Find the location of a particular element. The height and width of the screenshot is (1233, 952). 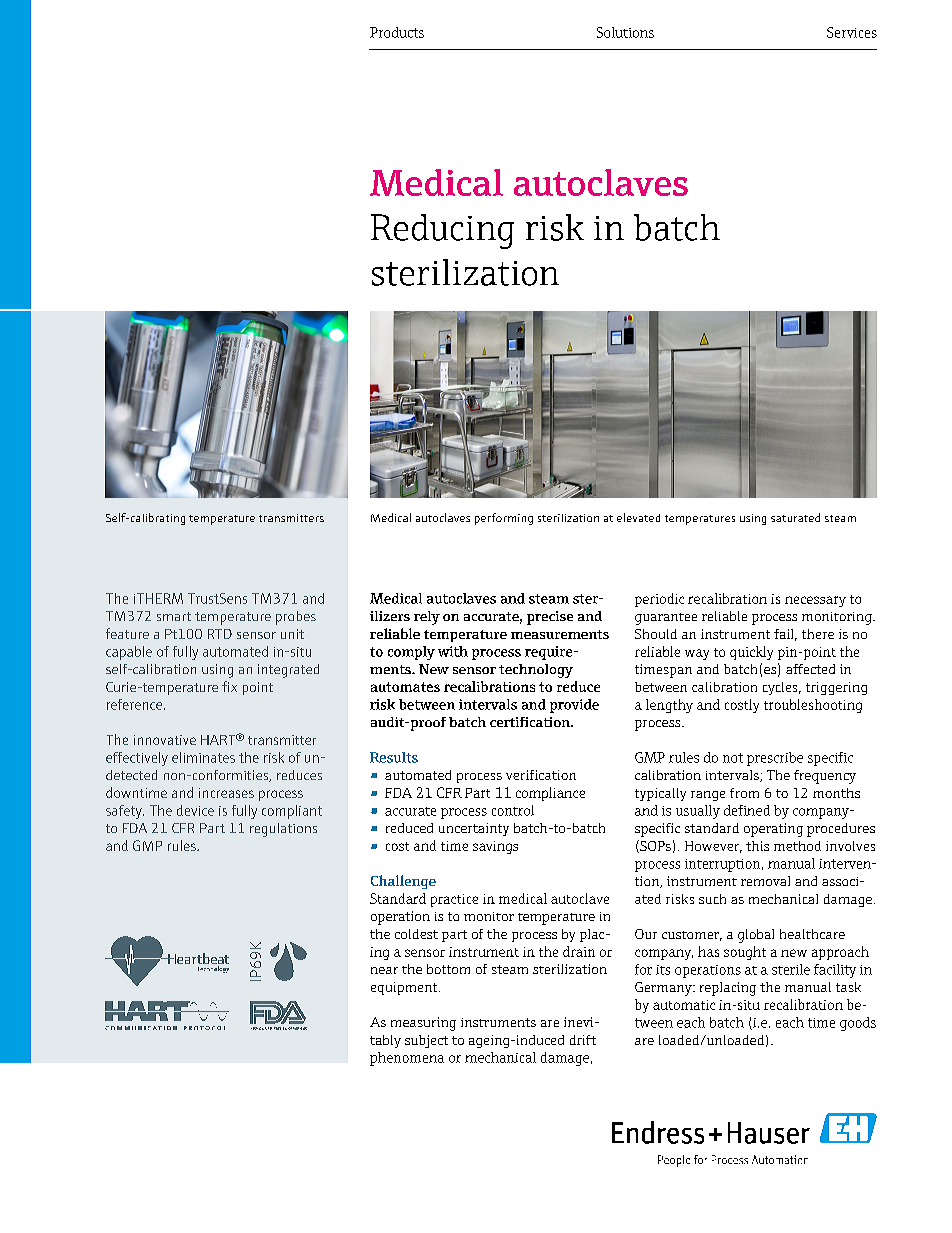

Products is located at coordinates (397, 32).
